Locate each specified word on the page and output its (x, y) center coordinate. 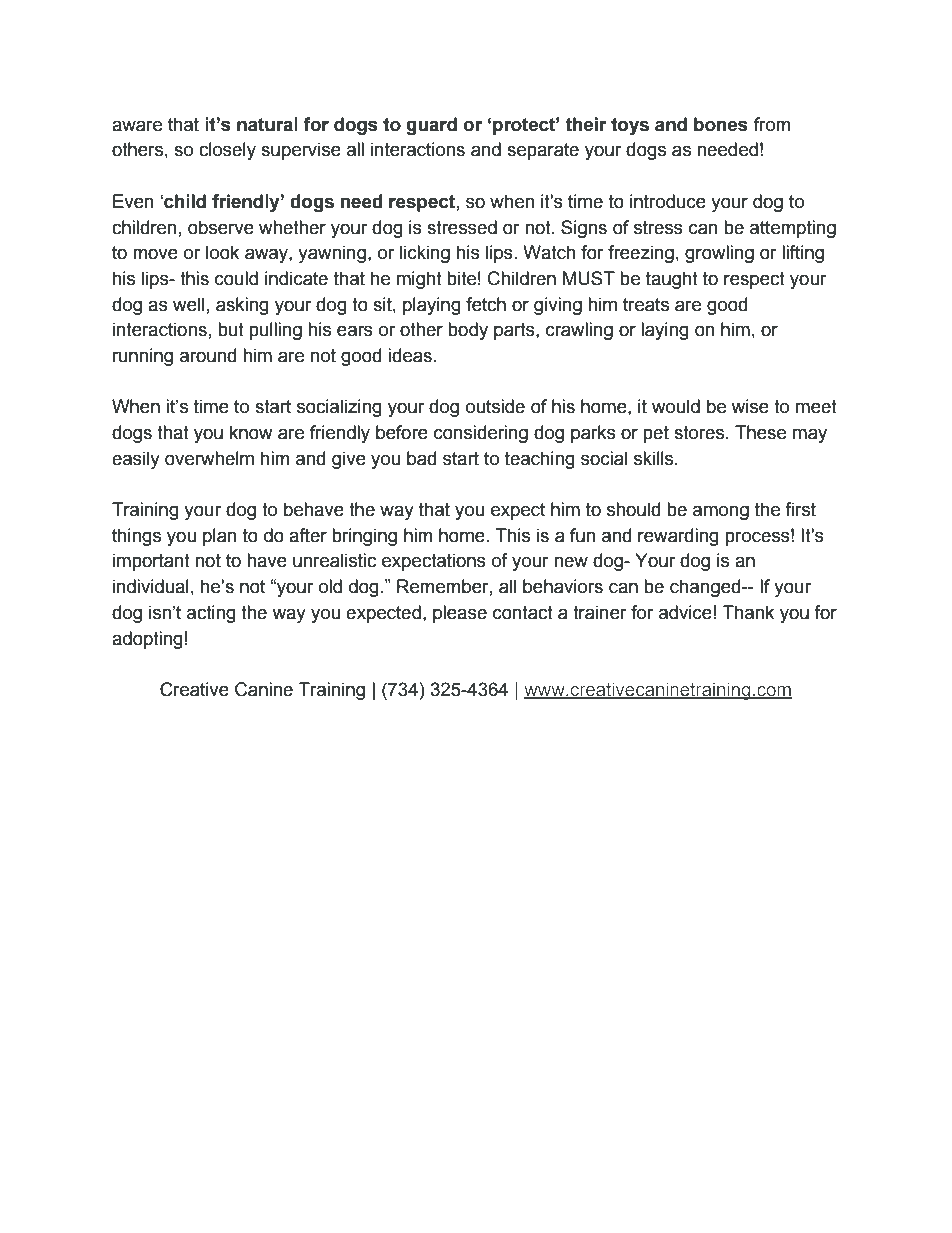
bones (721, 124)
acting (211, 614)
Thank (748, 612)
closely (227, 151)
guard (431, 126)
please (460, 614)
